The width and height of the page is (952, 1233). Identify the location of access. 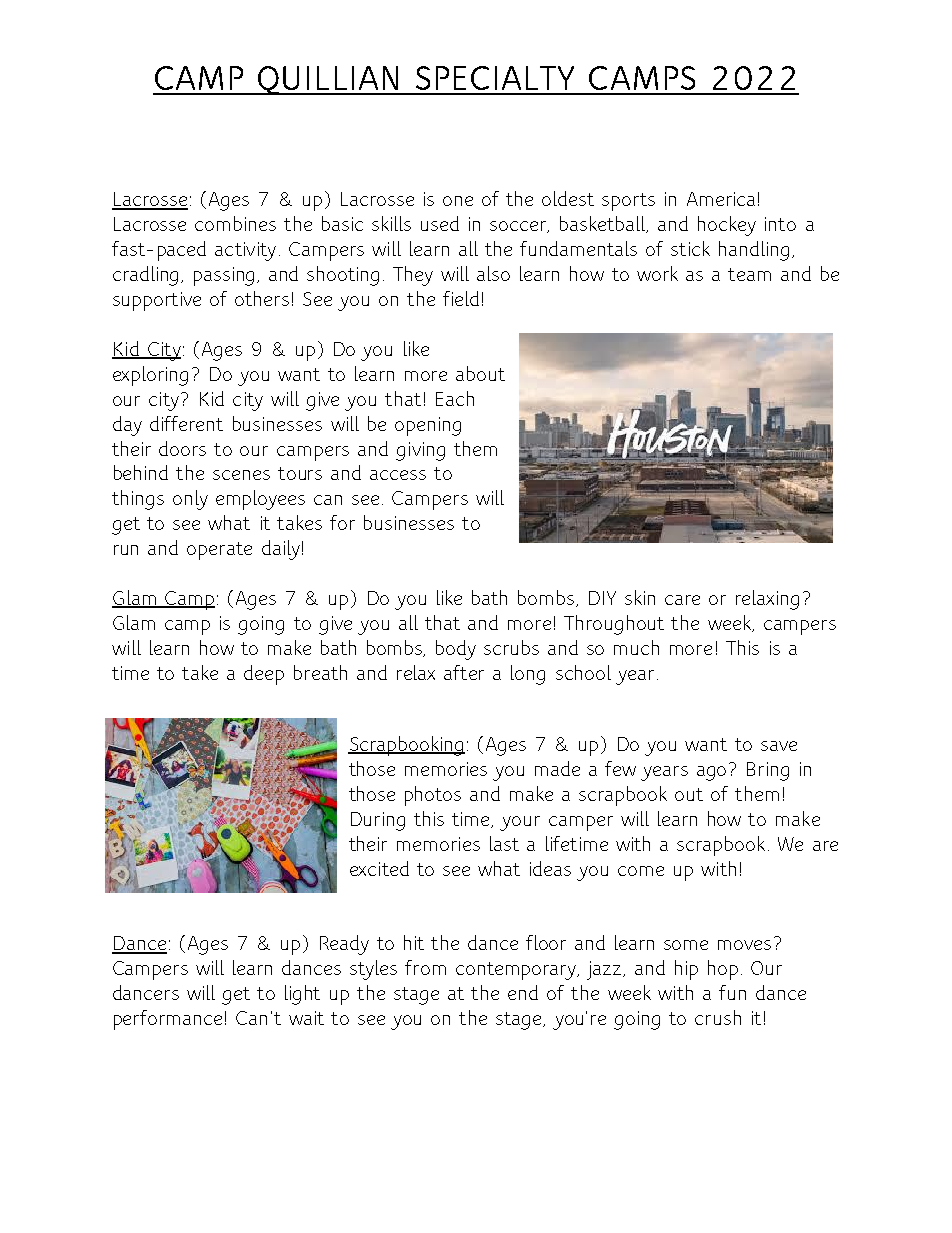
(398, 475).
